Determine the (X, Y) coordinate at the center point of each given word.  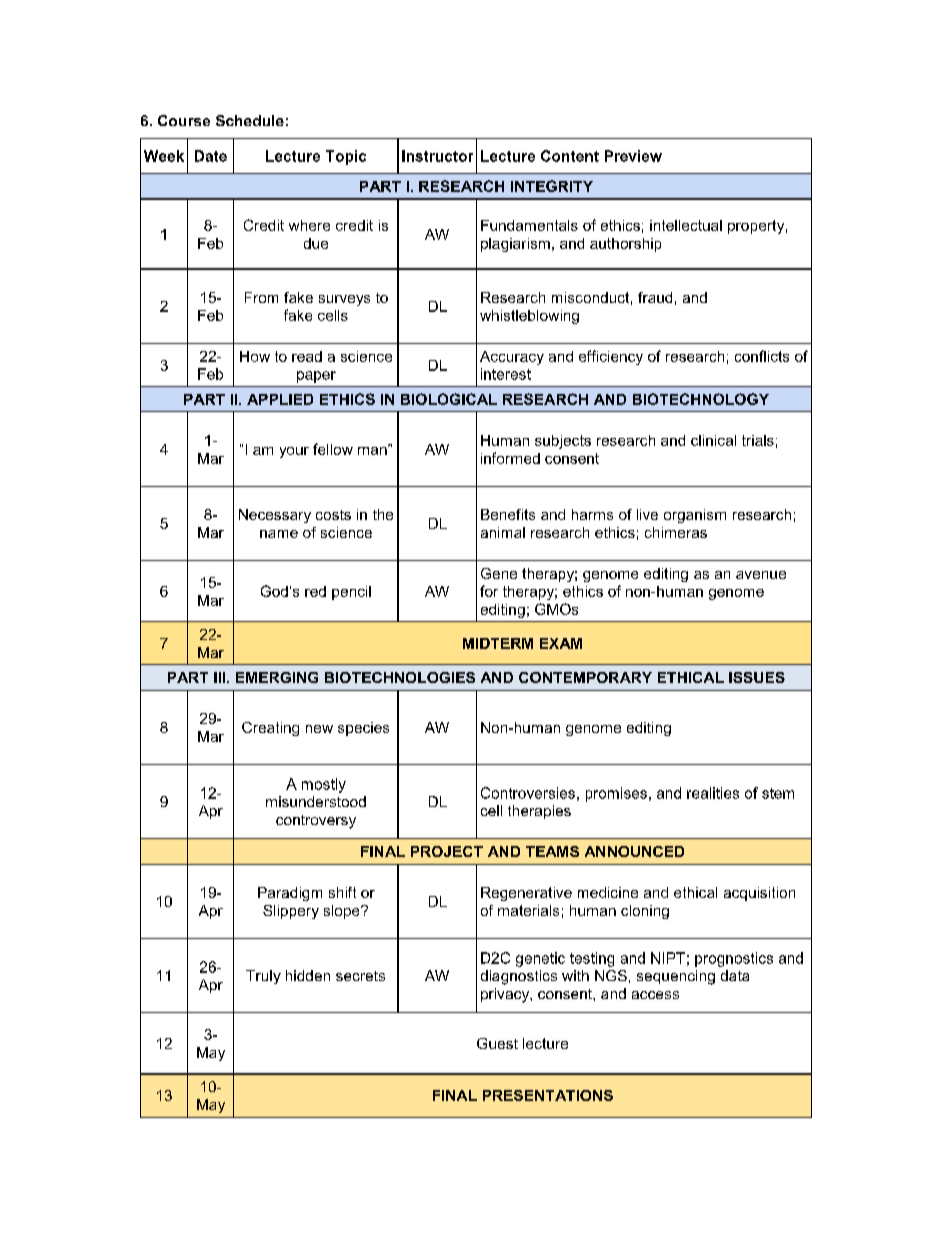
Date (211, 156)
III (221, 677)
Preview (633, 156)
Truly (263, 977)
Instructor (437, 156)
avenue (761, 575)
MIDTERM (498, 643)
